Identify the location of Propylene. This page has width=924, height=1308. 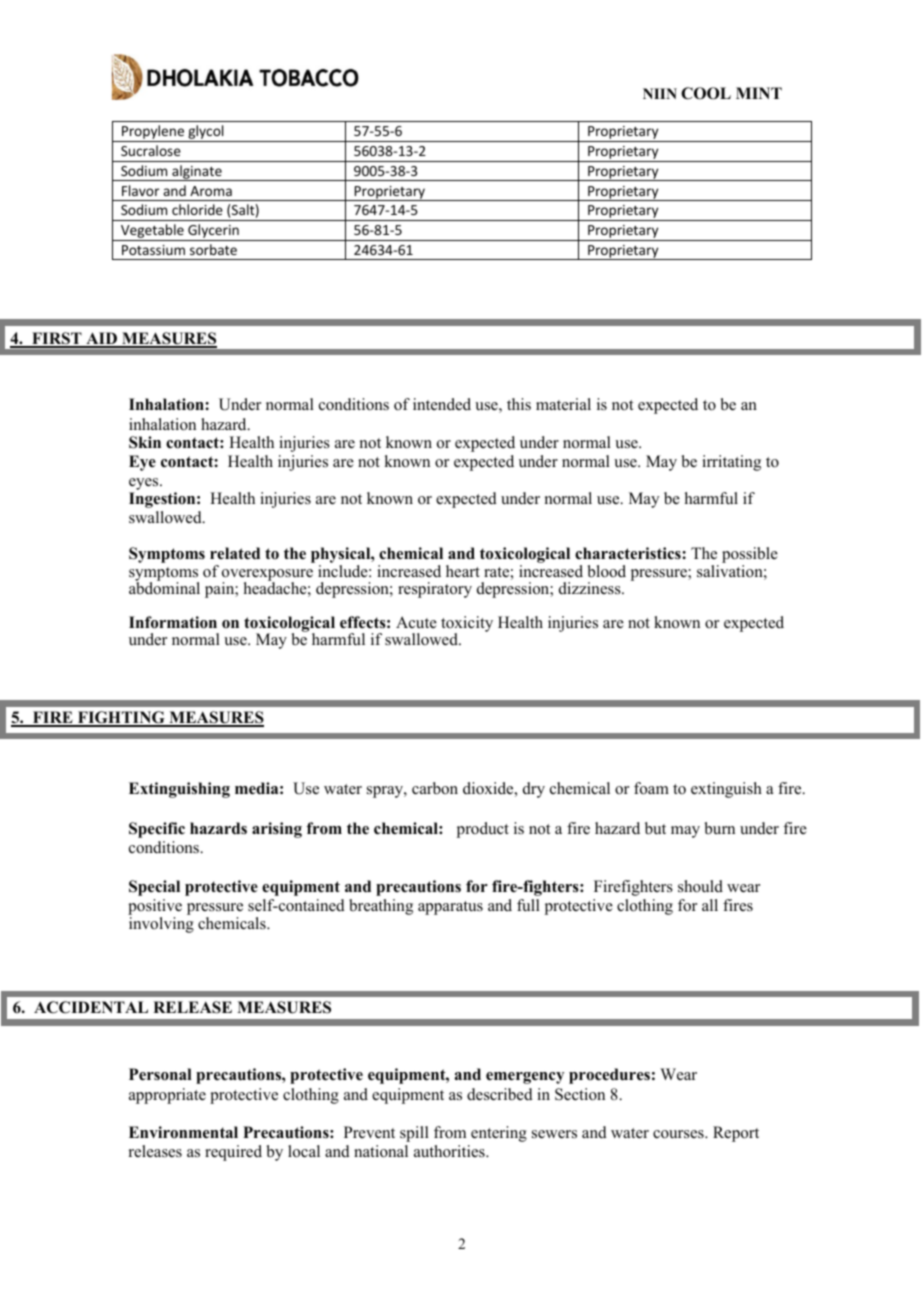
(153, 133).
